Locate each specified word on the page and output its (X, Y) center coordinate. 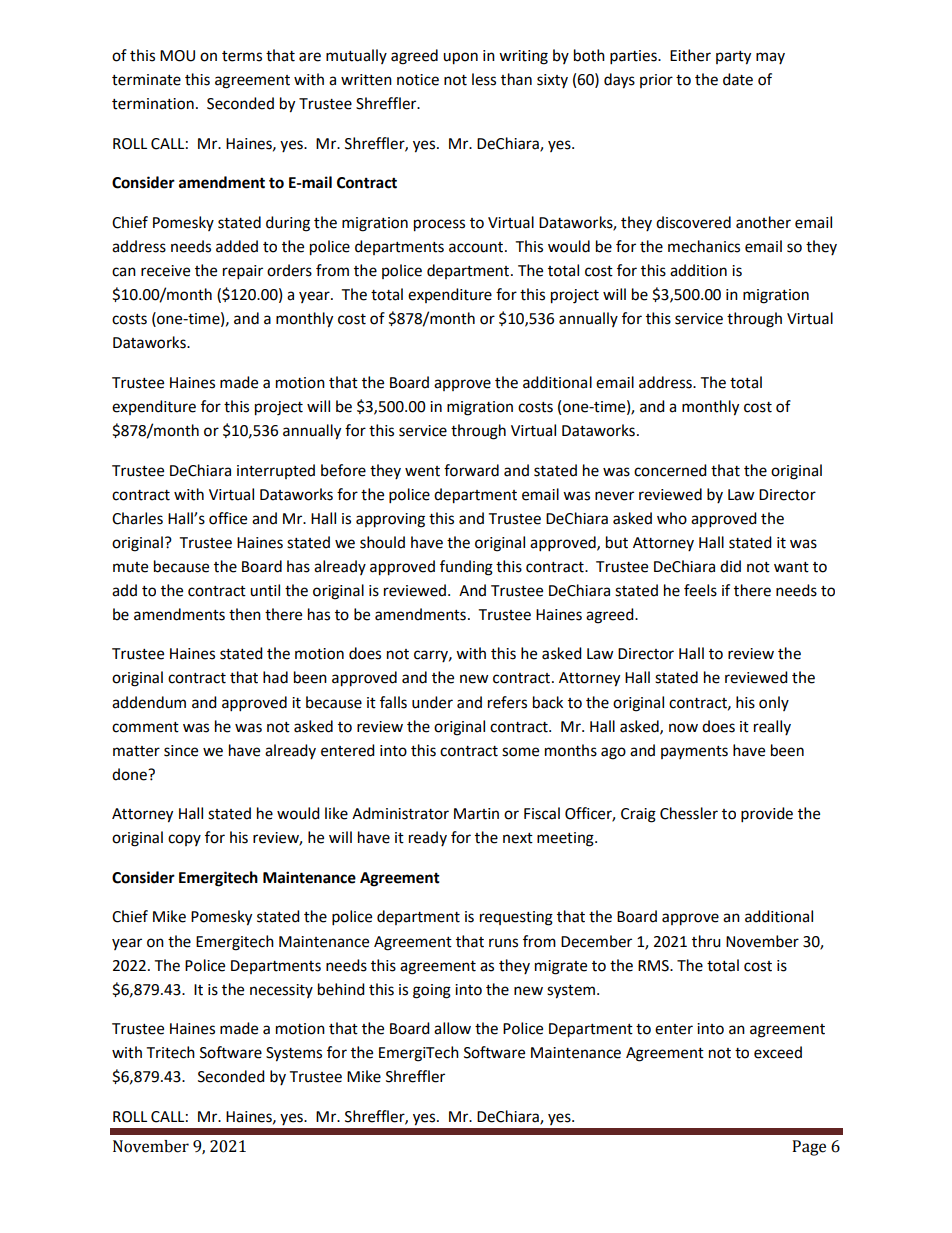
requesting (516, 918)
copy (184, 840)
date (738, 79)
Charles (137, 518)
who (672, 518)
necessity (281, 991)
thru (706, 941)
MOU (177, 56)
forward (471, 470)
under (432, 702)
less (484, 79)
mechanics (704, 246)
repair (243, 272)
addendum (149, 702)
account (477, 247)
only (774, 703)
